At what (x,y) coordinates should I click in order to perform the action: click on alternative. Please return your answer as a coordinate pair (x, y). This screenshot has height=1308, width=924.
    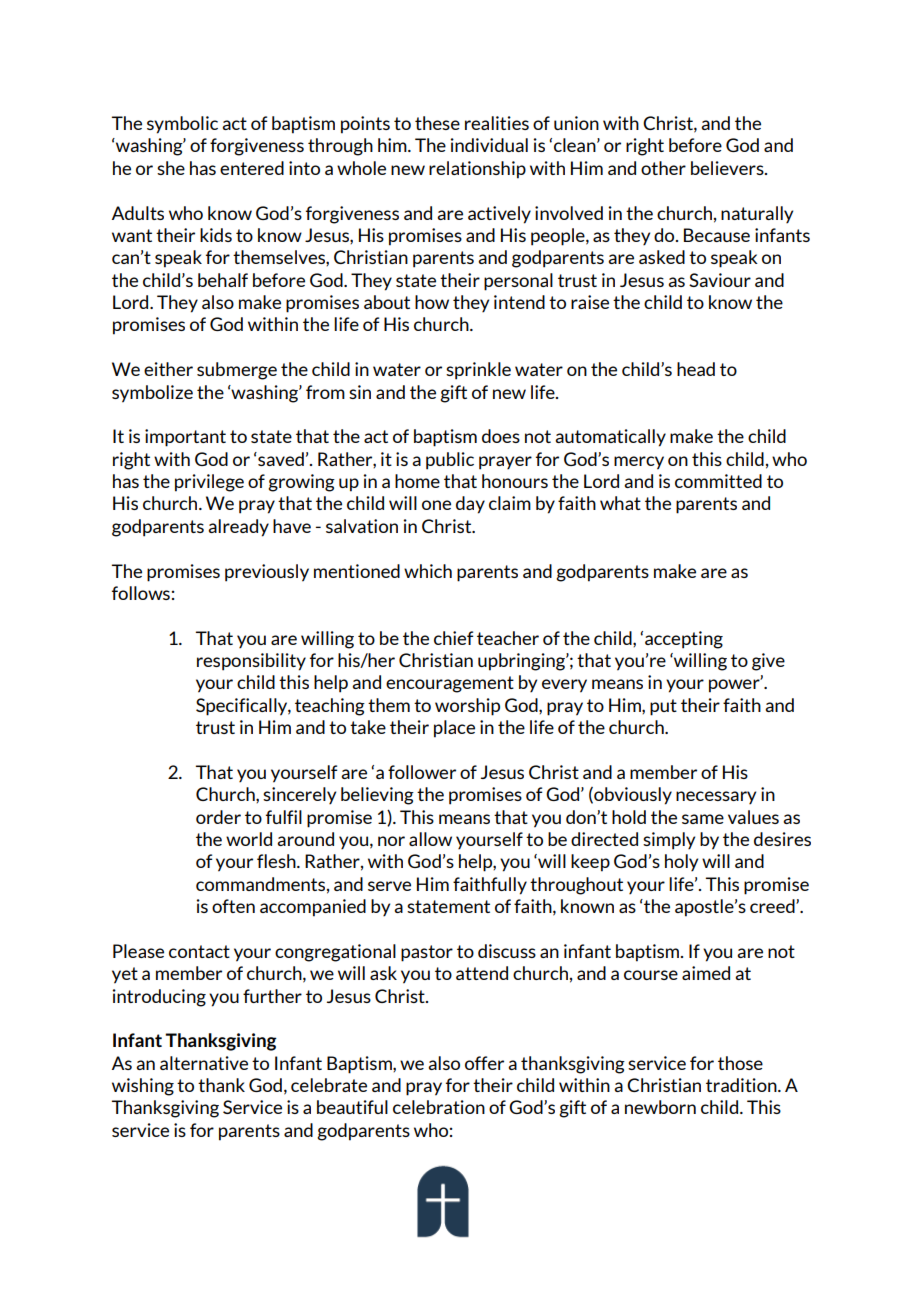
    Looking at the image, I should click on (204, 1063).
